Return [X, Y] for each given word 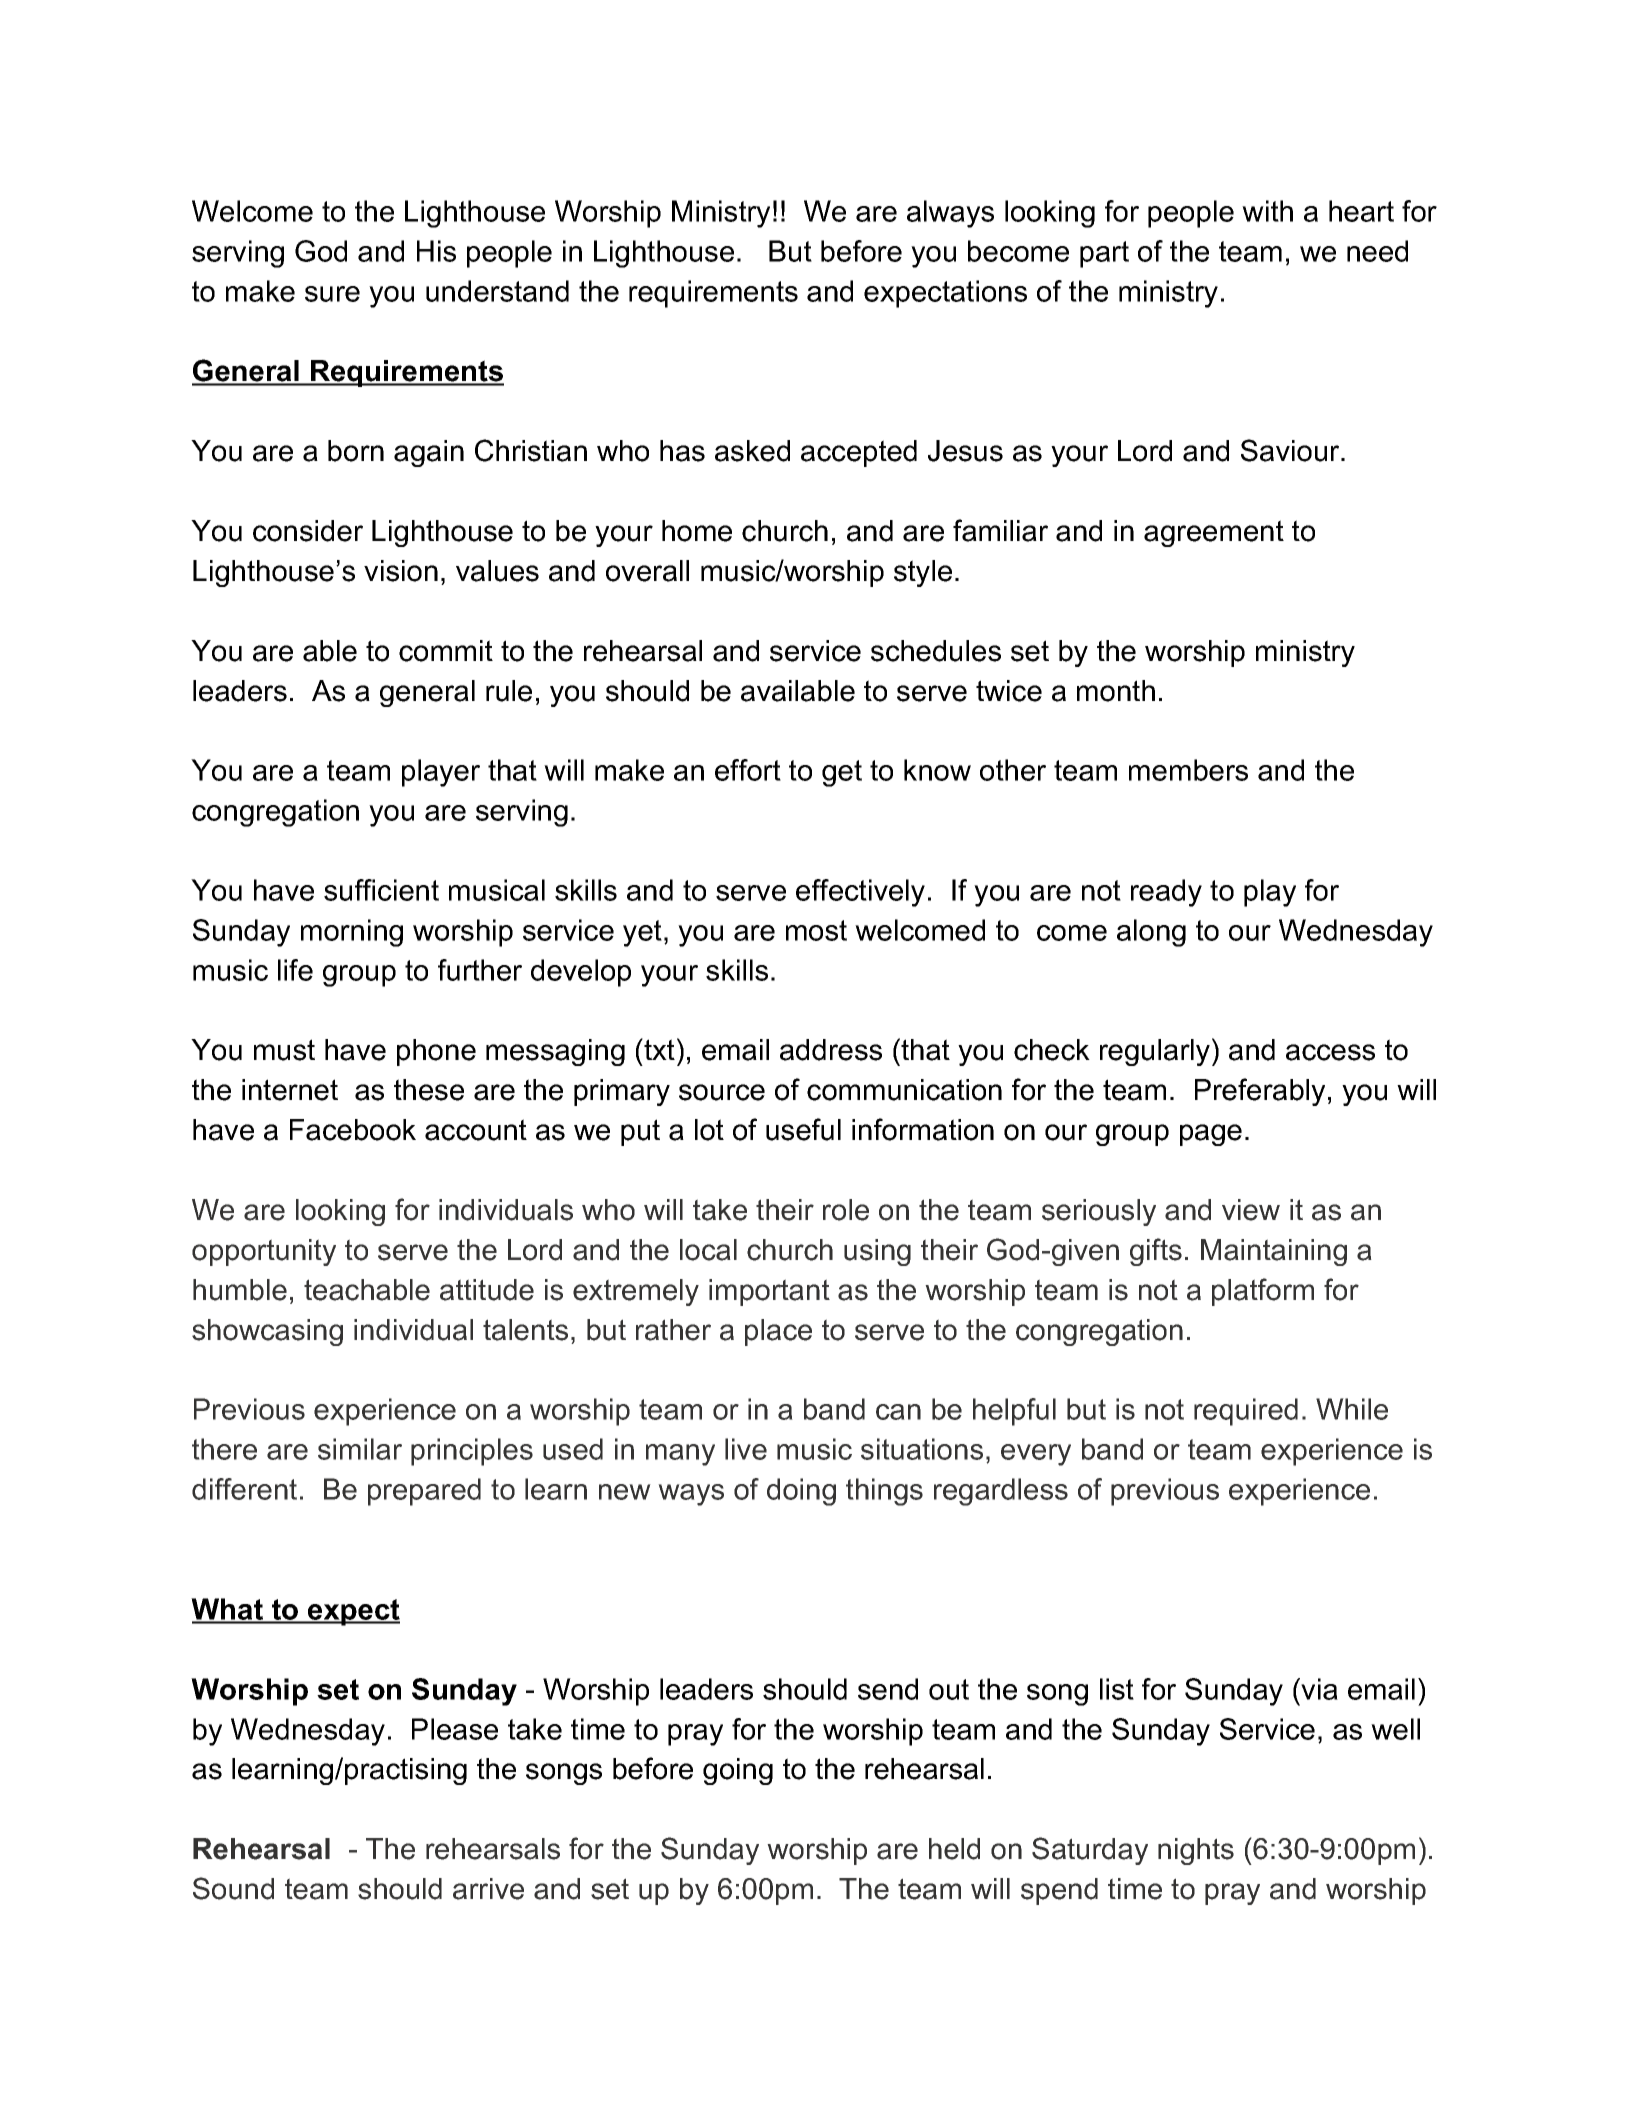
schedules [936, 651]
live [746, 1449]
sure [332, 294]
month [1116, 691]
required [1246, 1412]
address [831, 1050]
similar [360, 1449]
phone [436, 1052]
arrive [488, 1889]
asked [752, 451]
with [1267, 211]
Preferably [1260, 1092]
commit [446, 651]
